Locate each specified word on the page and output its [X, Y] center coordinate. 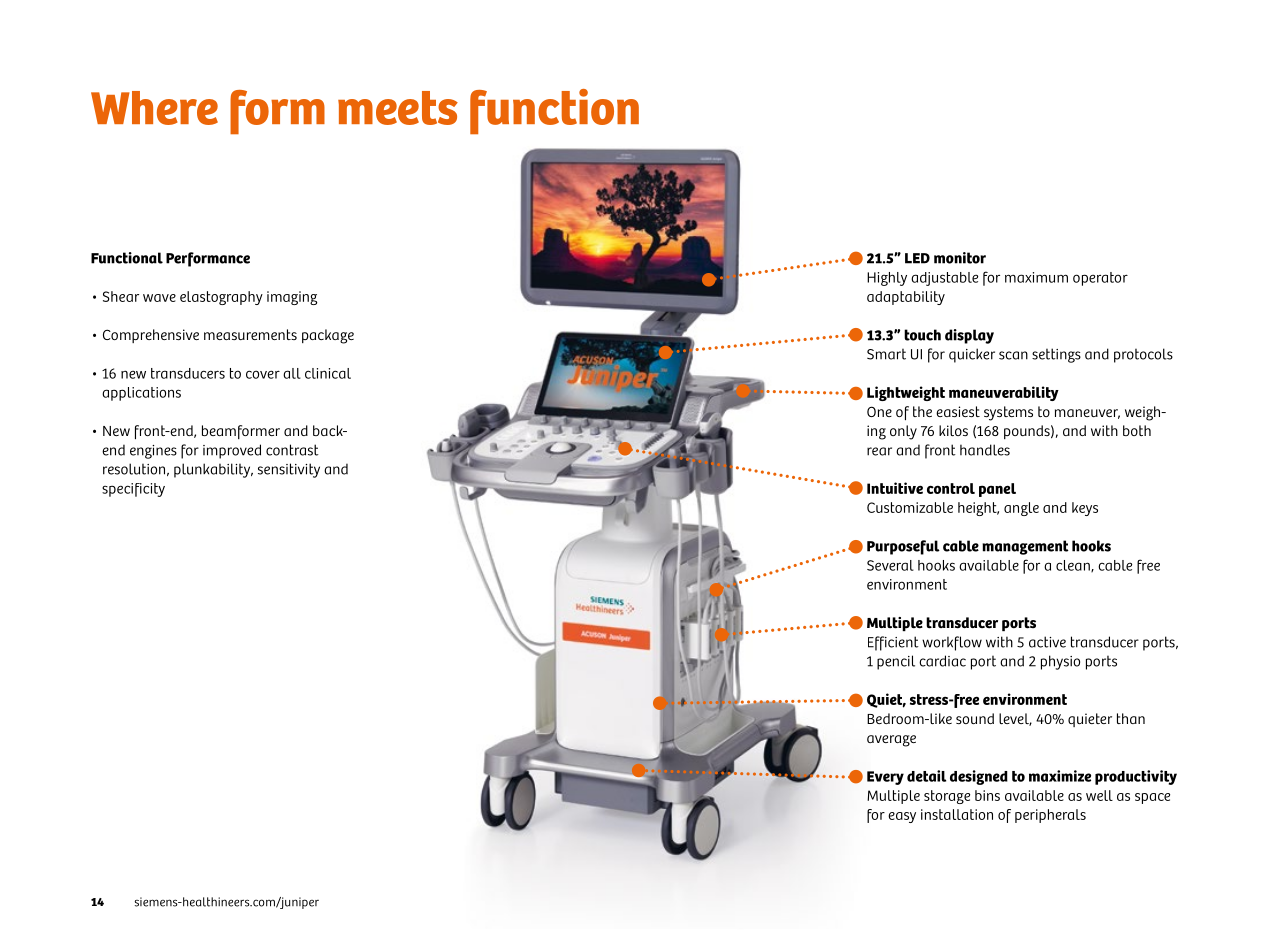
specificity [133, 490]
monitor [960, 258]
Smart [886, 354]
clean [1074, 566]
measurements [250, 334]
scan [1013, 355]
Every [885, 778]
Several [890, 565]
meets [398, 108]
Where [154, 108]
